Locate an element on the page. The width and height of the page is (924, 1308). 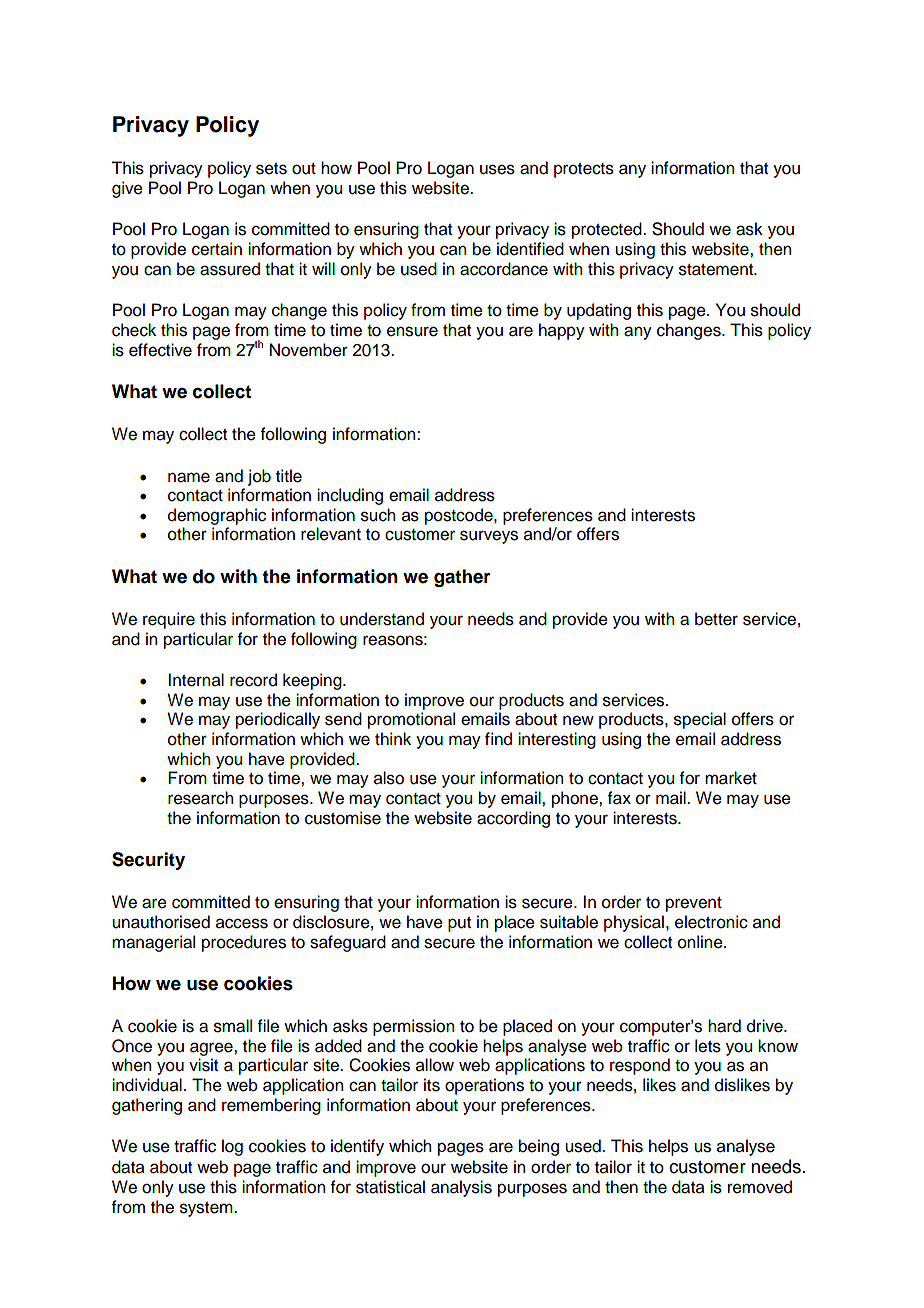
prevent is located at coordinates (694, 904).
